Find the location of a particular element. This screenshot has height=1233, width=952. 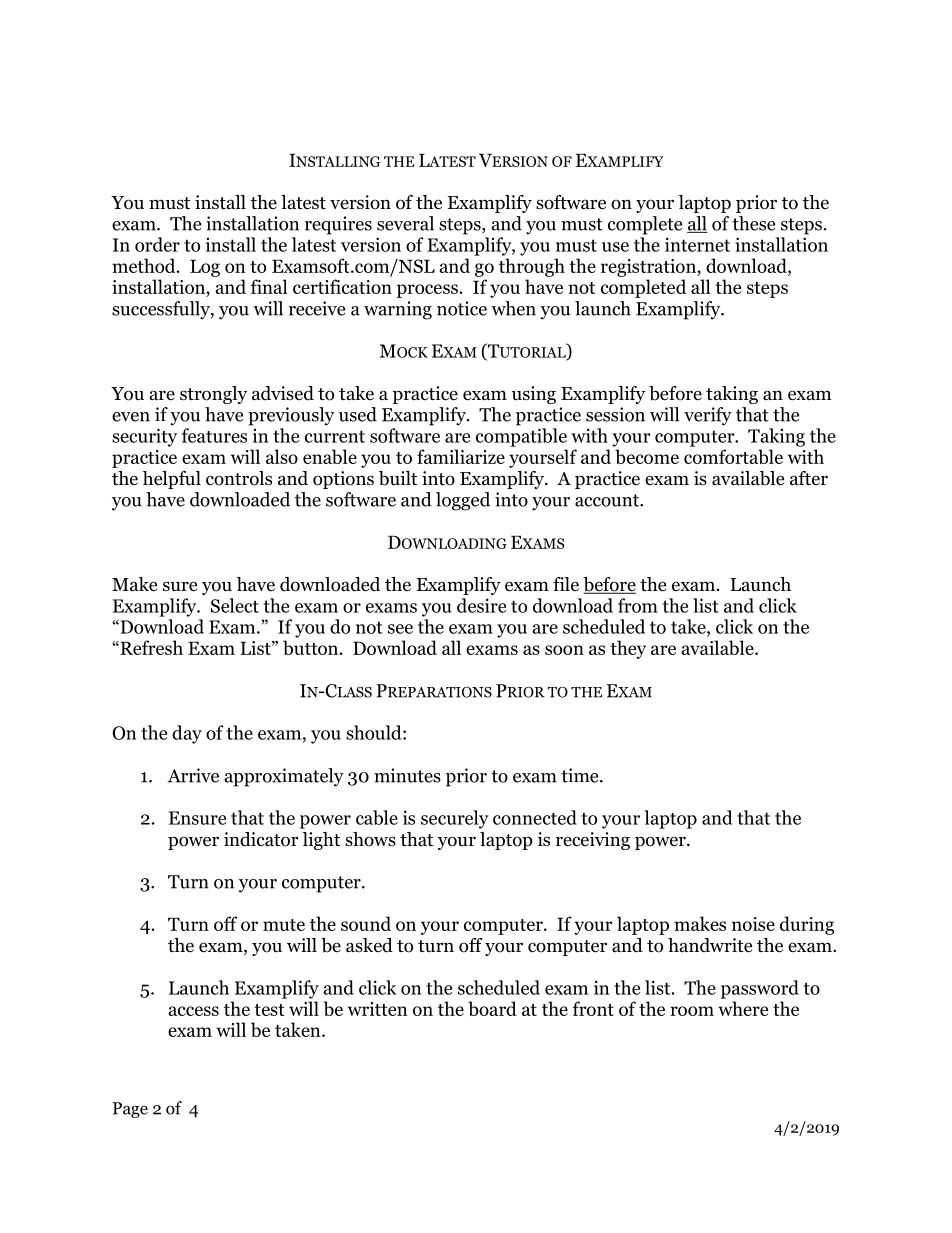

see is located at coordinates (400, 629).
